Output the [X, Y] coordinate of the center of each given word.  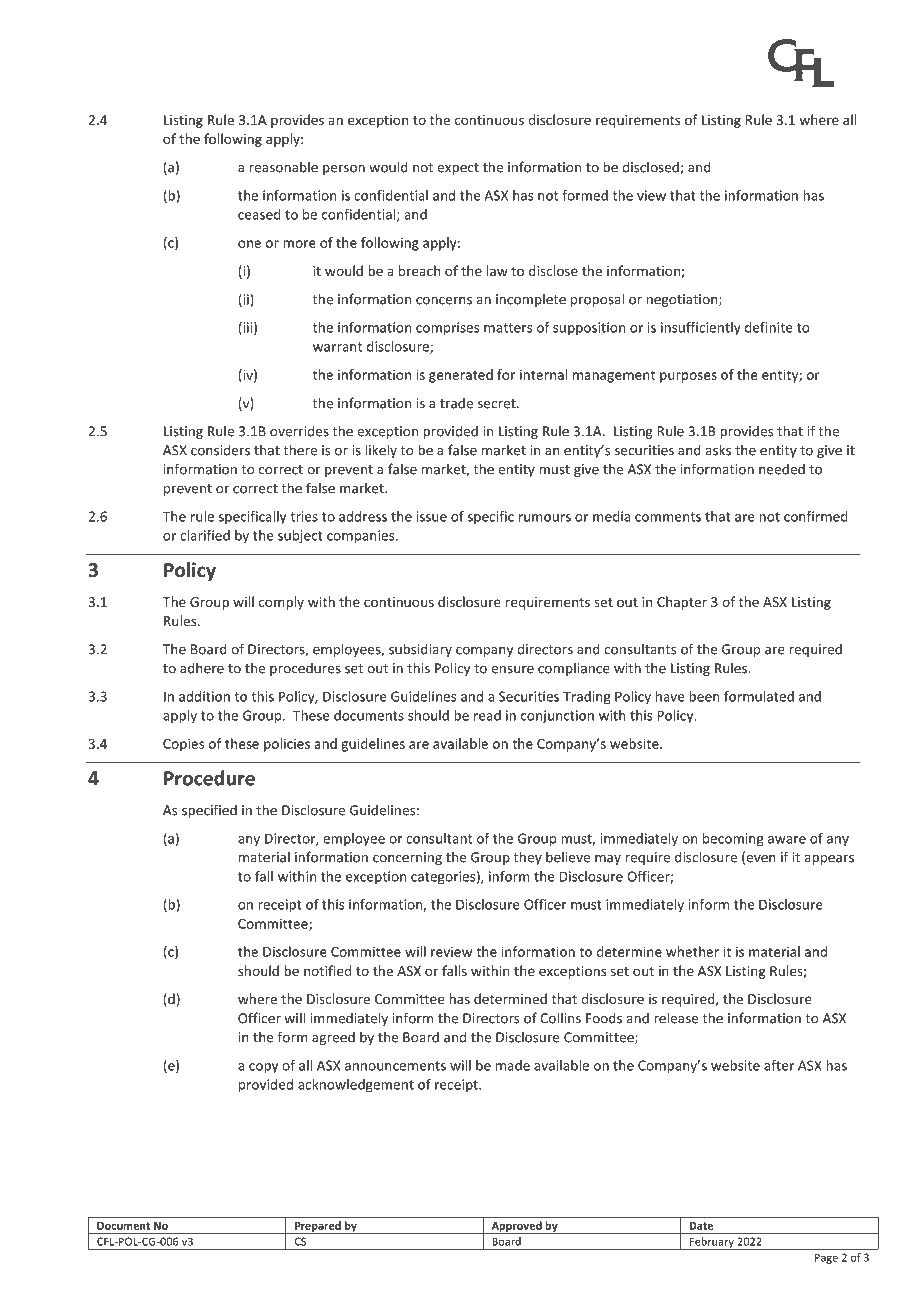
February [712, 1243]
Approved [516, 1227]
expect [458, 169]
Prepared [318, 1227]
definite [769, 327]
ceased [259, 214]
